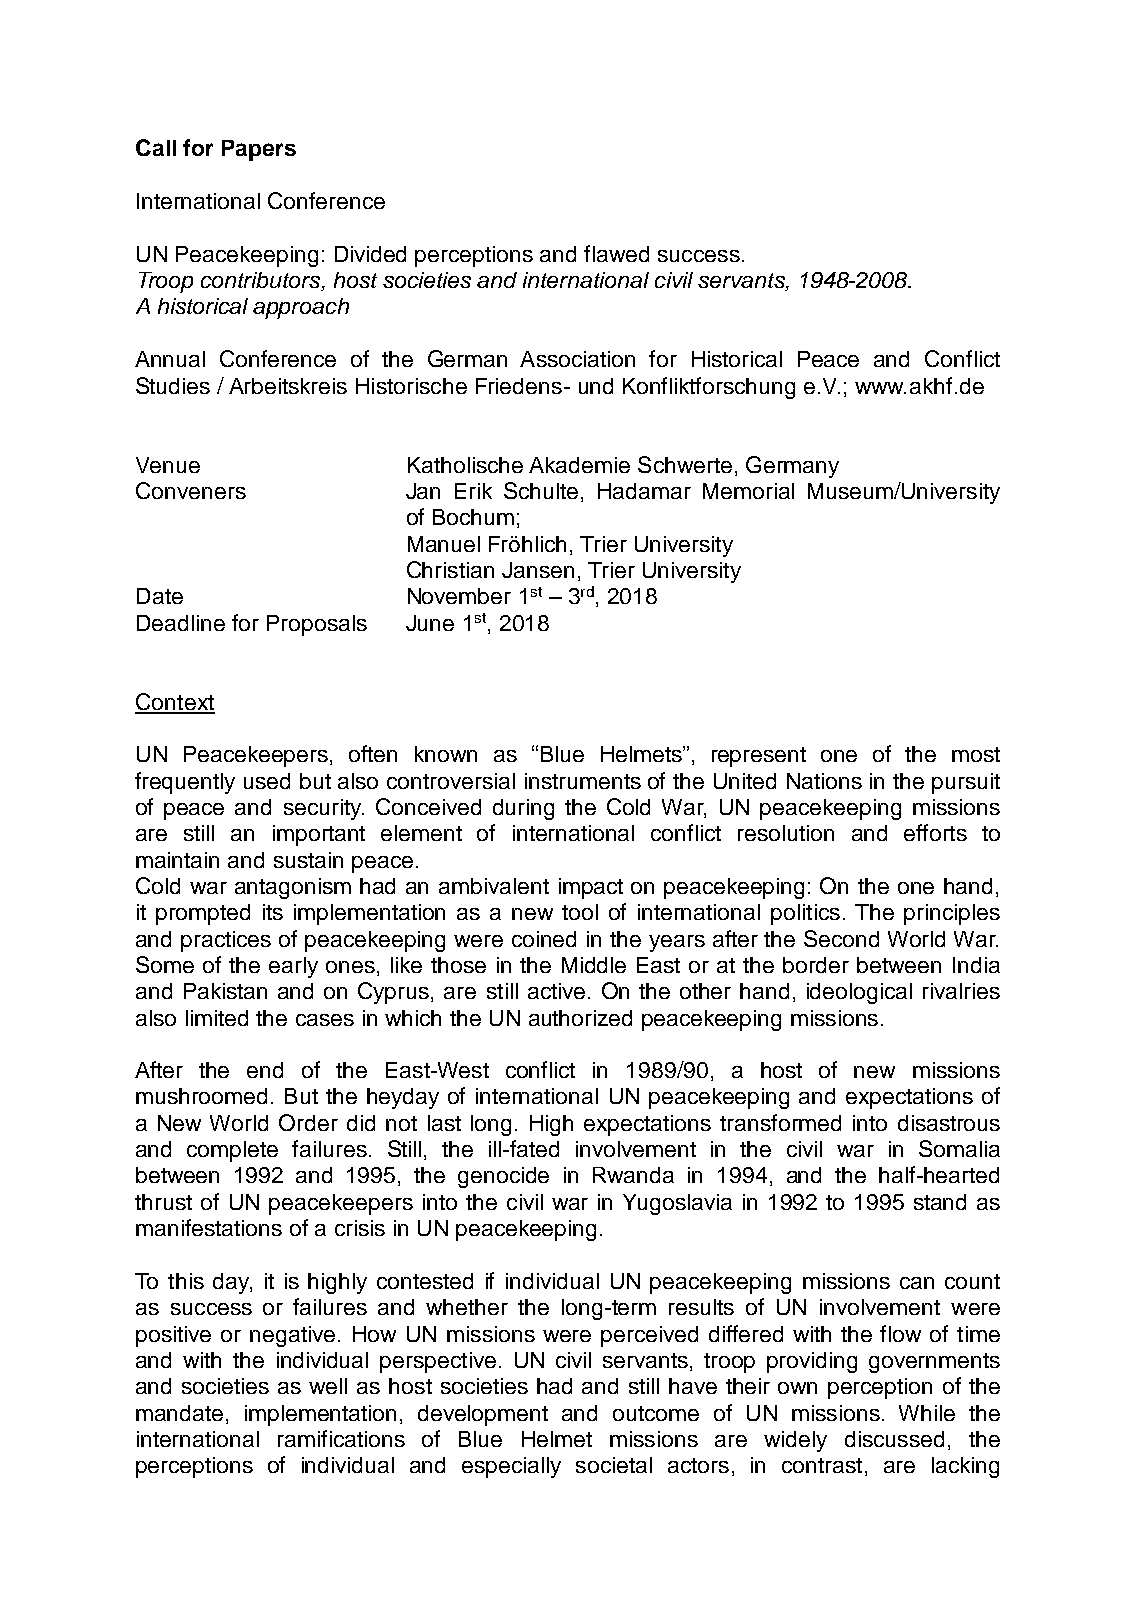 The width and height of the document is (1136, 1607). I want to click on ideological, so click(859, 993).
